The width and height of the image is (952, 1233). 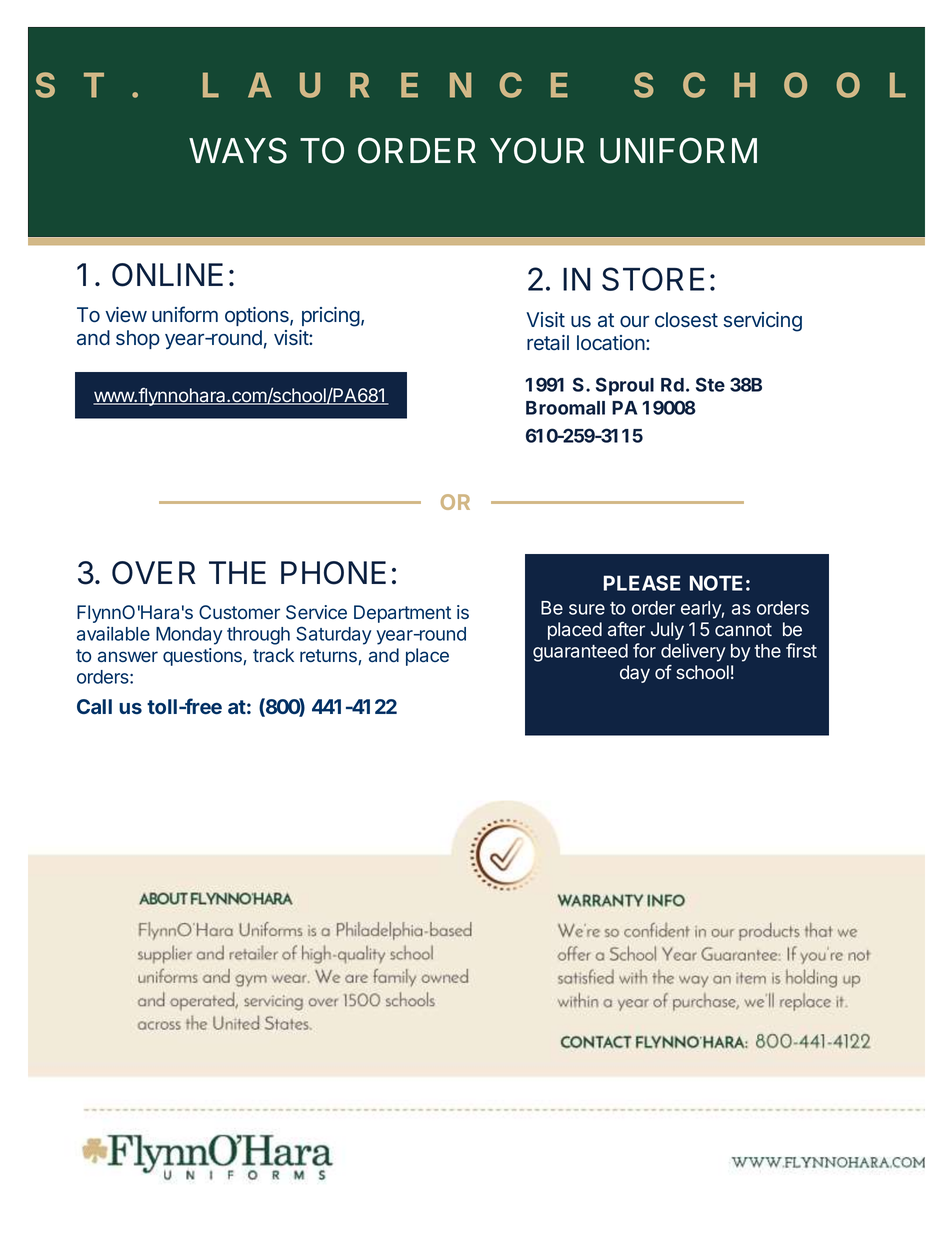 What do you see at coordinates (653, 279) in the image?
I see `STORE` at bounding box center [653, 279].
